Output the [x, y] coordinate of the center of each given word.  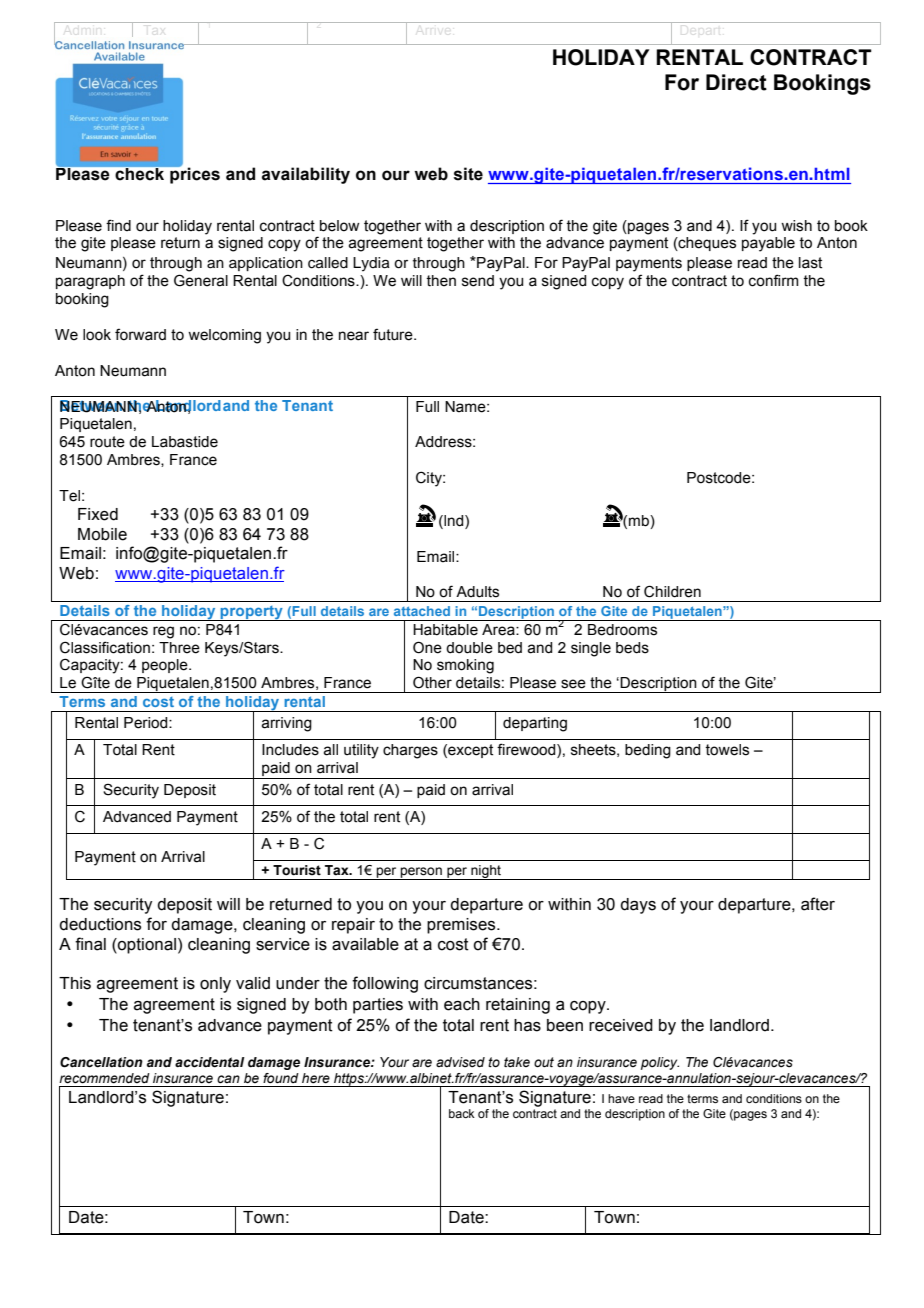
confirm [774, 280]
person [421, 873]
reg [163, 632]
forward [140, 334]
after [818, 904]
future [394, 334]
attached [422, 611]
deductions [100, 924]
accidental [210, 1062]
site [468, 174]
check [140, 174]
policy [660, 1063]
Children [672, 591]
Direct [736, 82]
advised [460, 1062]
